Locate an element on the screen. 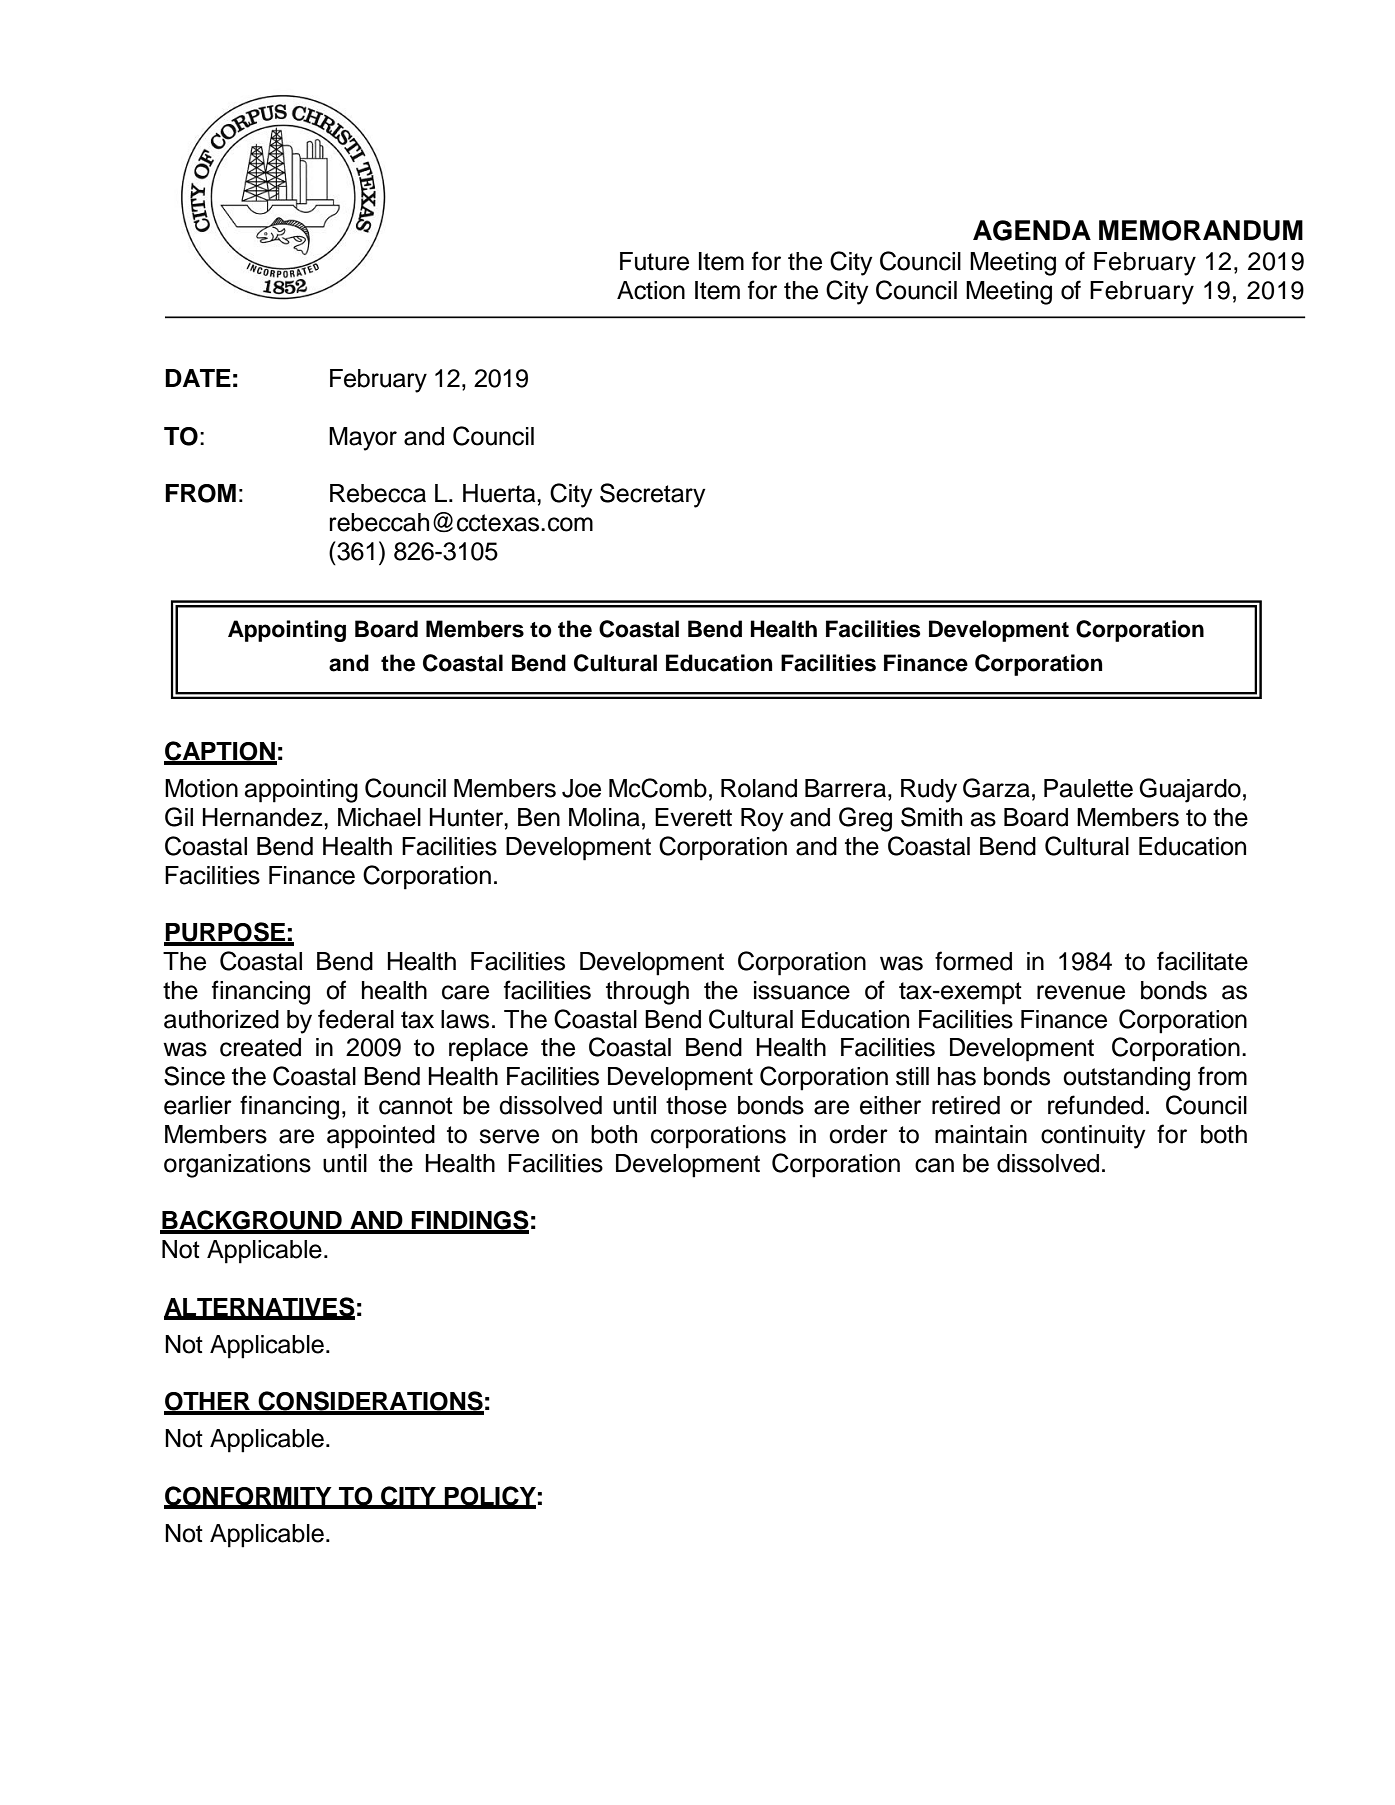 Image resolution: width=1395 pixels, height=1805 pixels. Smith is located at coordinates (931, 817).
